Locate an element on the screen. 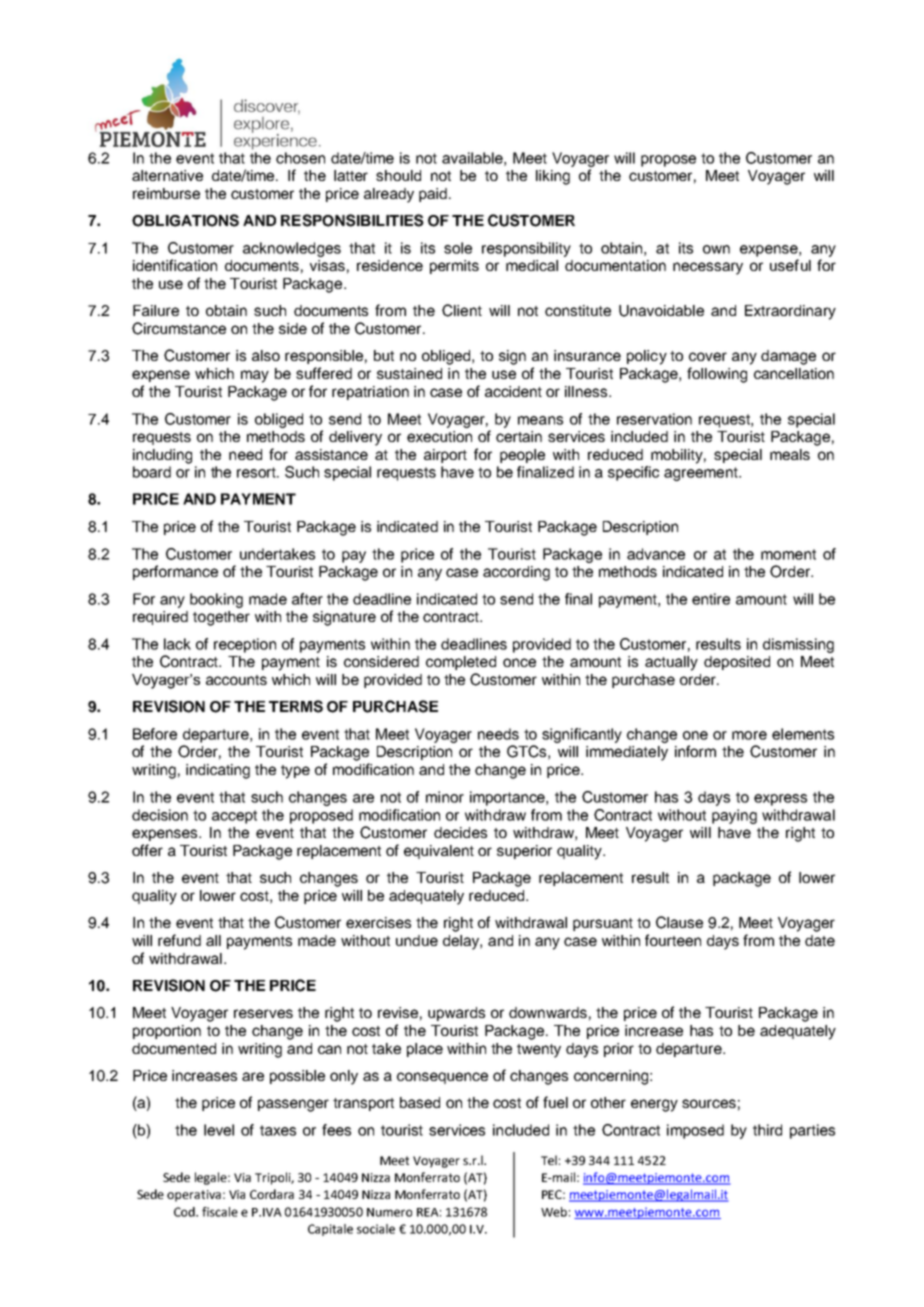 This screenshot has width=924, height=1307. imposed is located at coordinates (695, 1131).
